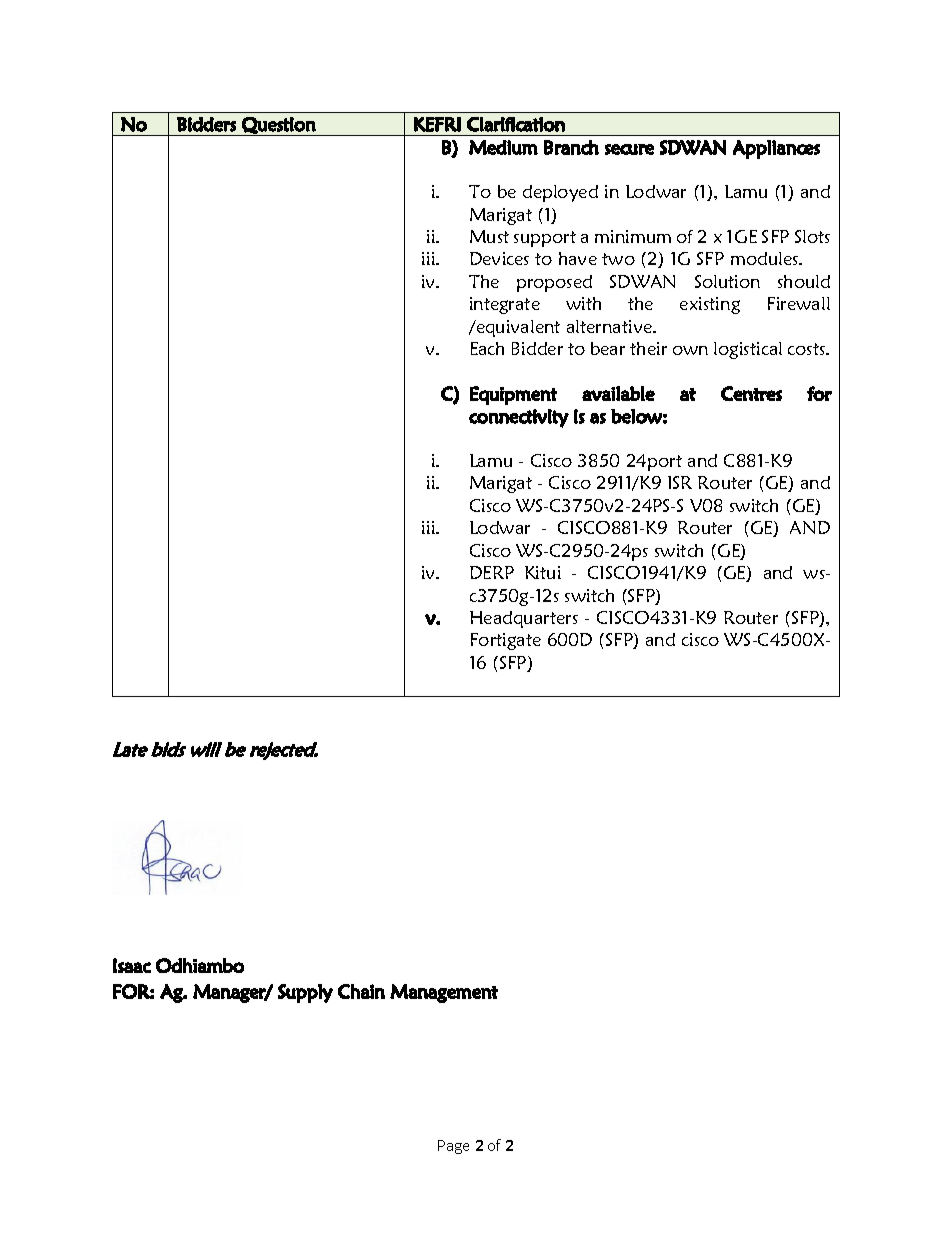 Image resolution: width=952 pixels, height=1233 pixels. Describe the element at coordinates (132, 965) in the document. I see `Isaac` at that location.
